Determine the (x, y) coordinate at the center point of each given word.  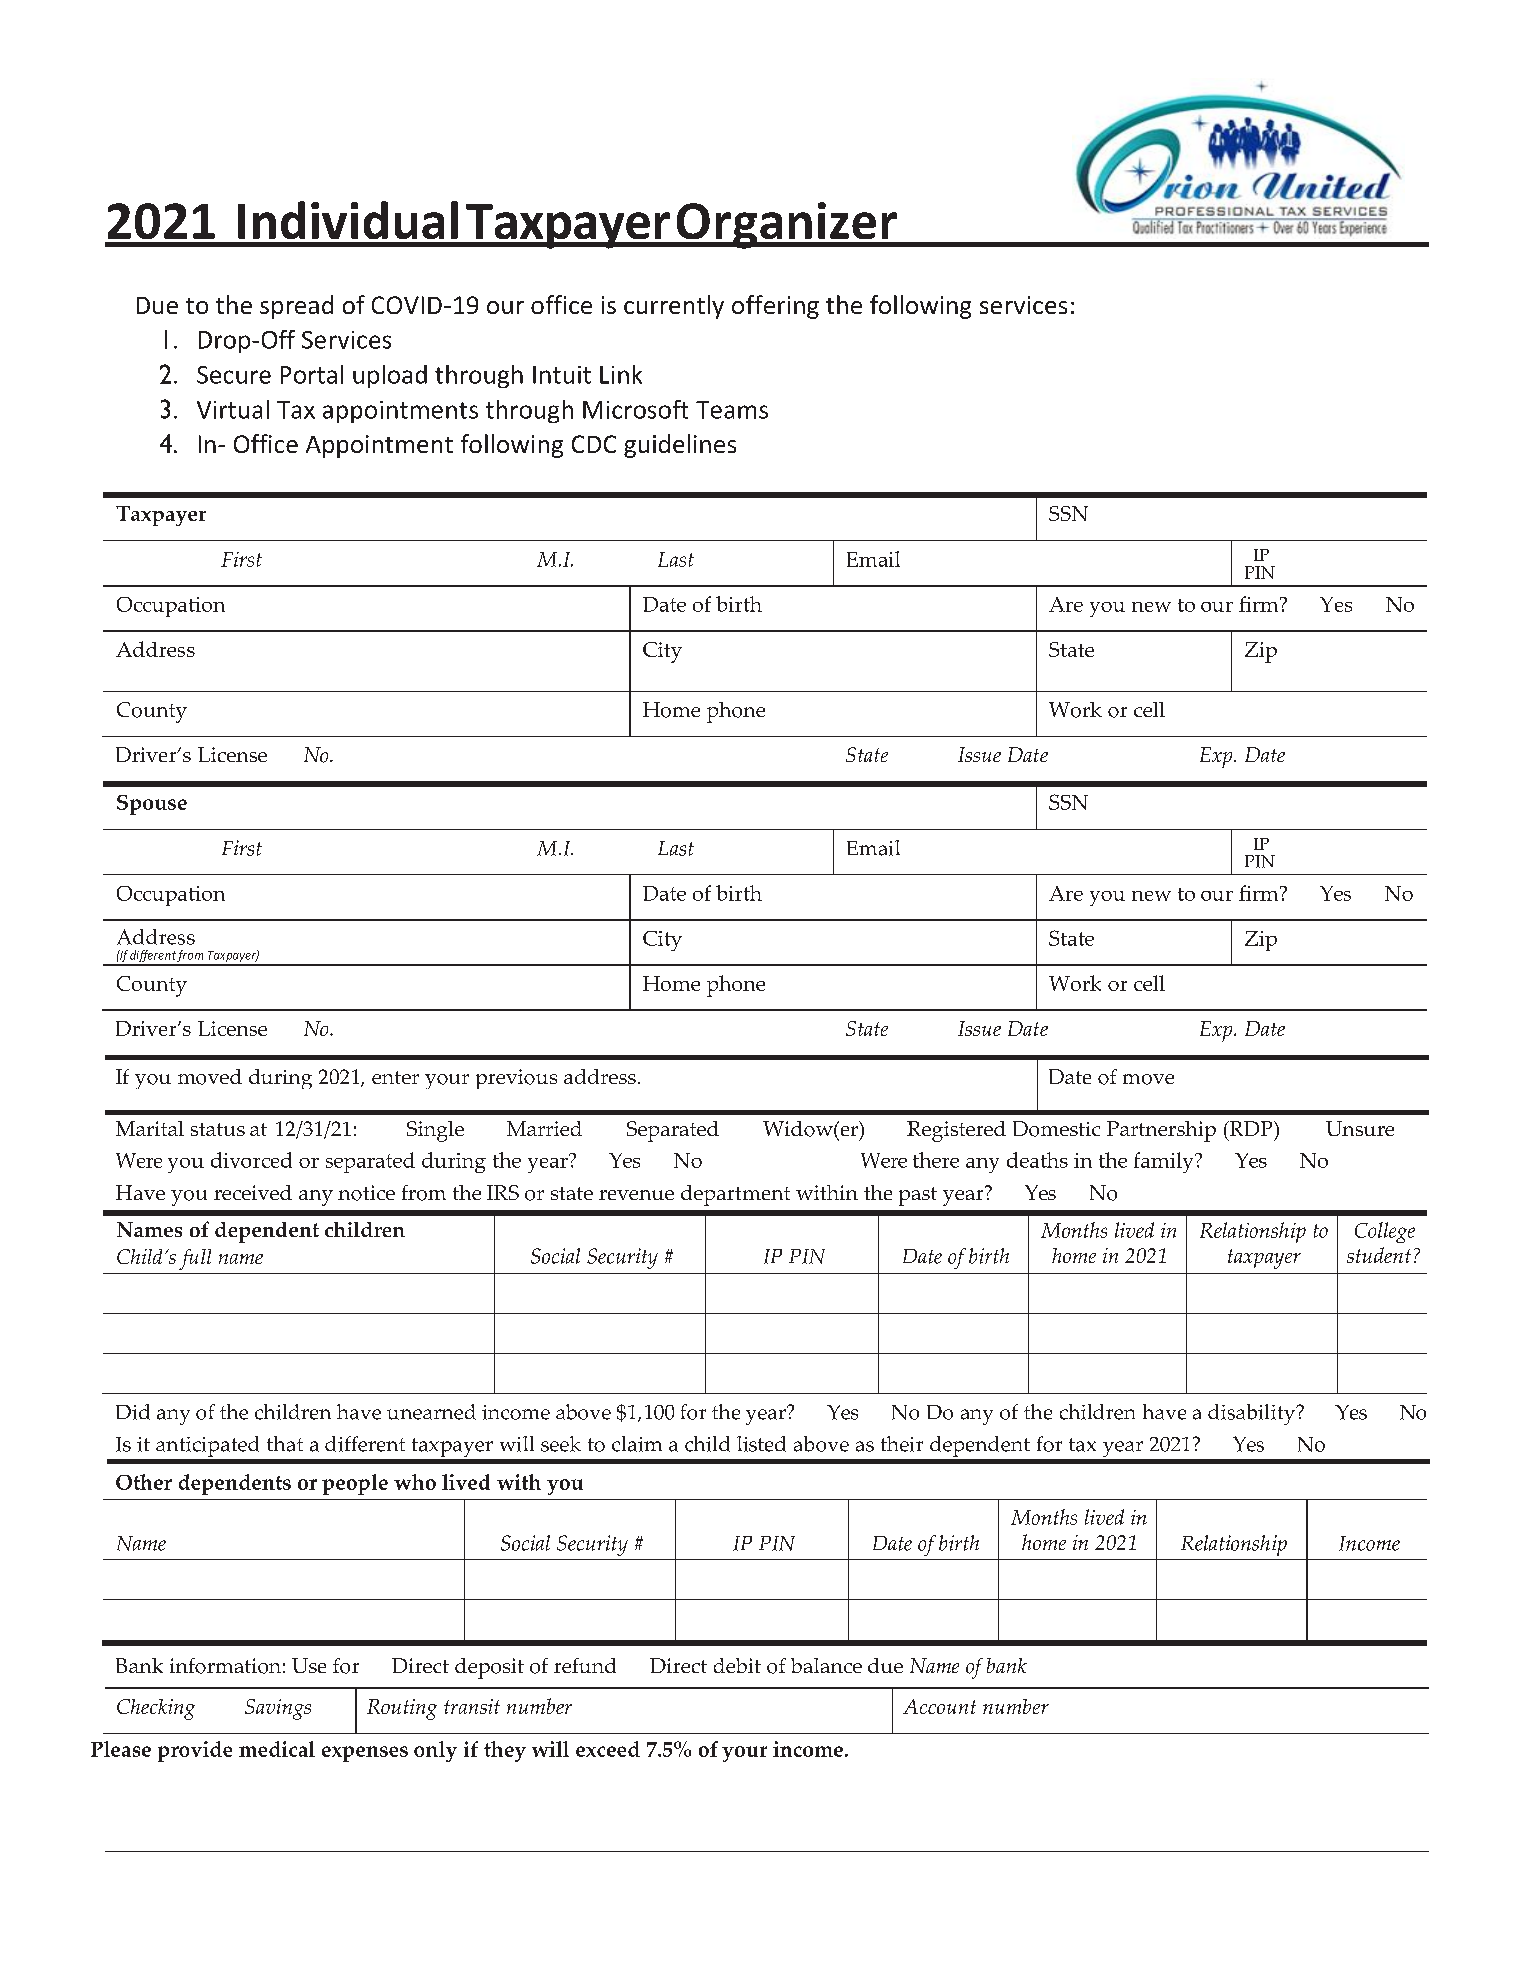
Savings (278, 1709)
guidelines (680, 446)
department (735, 1195)
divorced (251, 1160)
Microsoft (635, 409)
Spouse (152, 805)
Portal (312, 374)
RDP (1251, 1128)
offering (775, 307)
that (285, 1444)
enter (395, 1077)
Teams (732, 410)
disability (1253, 1414)
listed (761, 1444)
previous (516, 1079)
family (1165, 1162)
